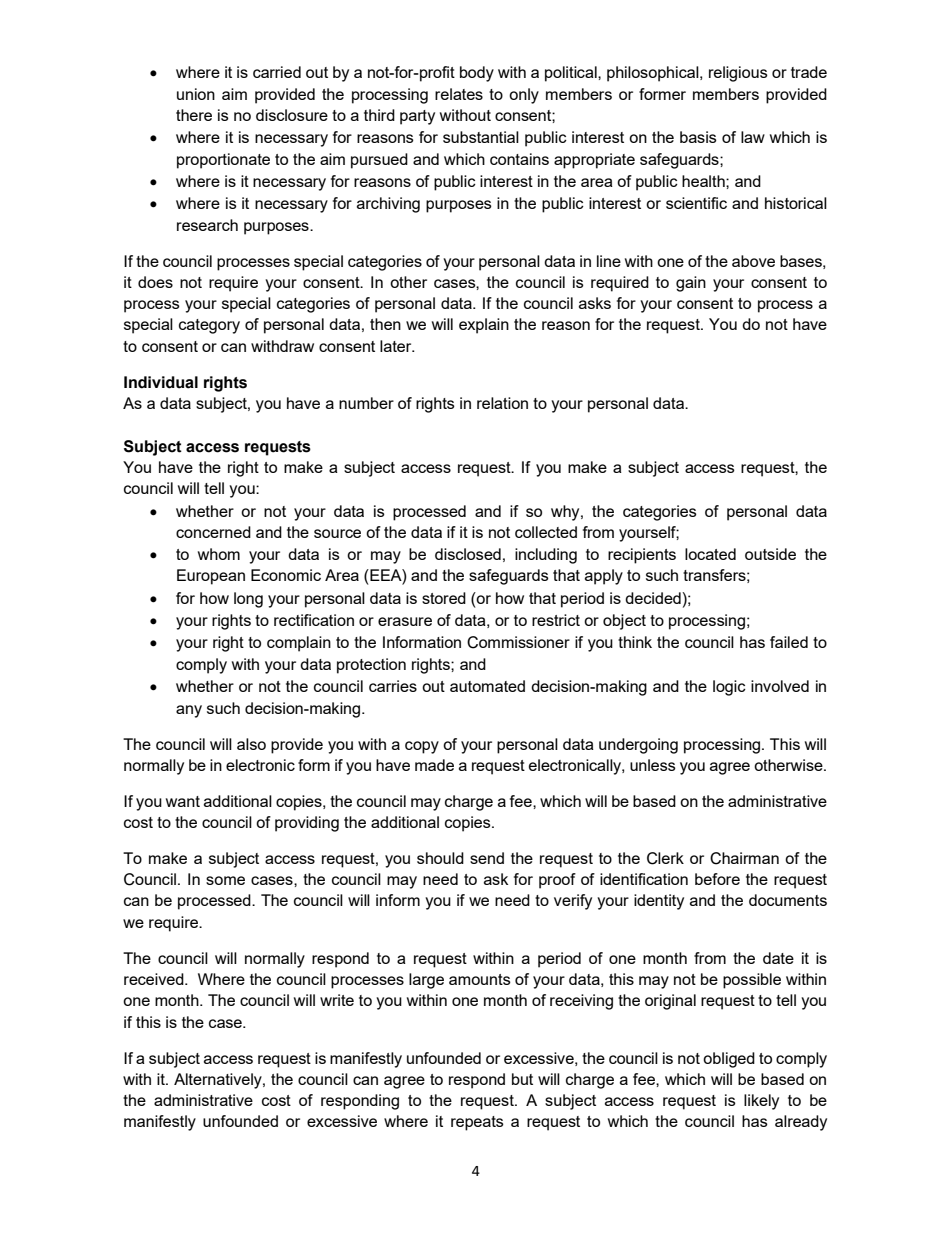 This screenshot has width=952, height=1233. I want to click on long, so click(248, 600).
